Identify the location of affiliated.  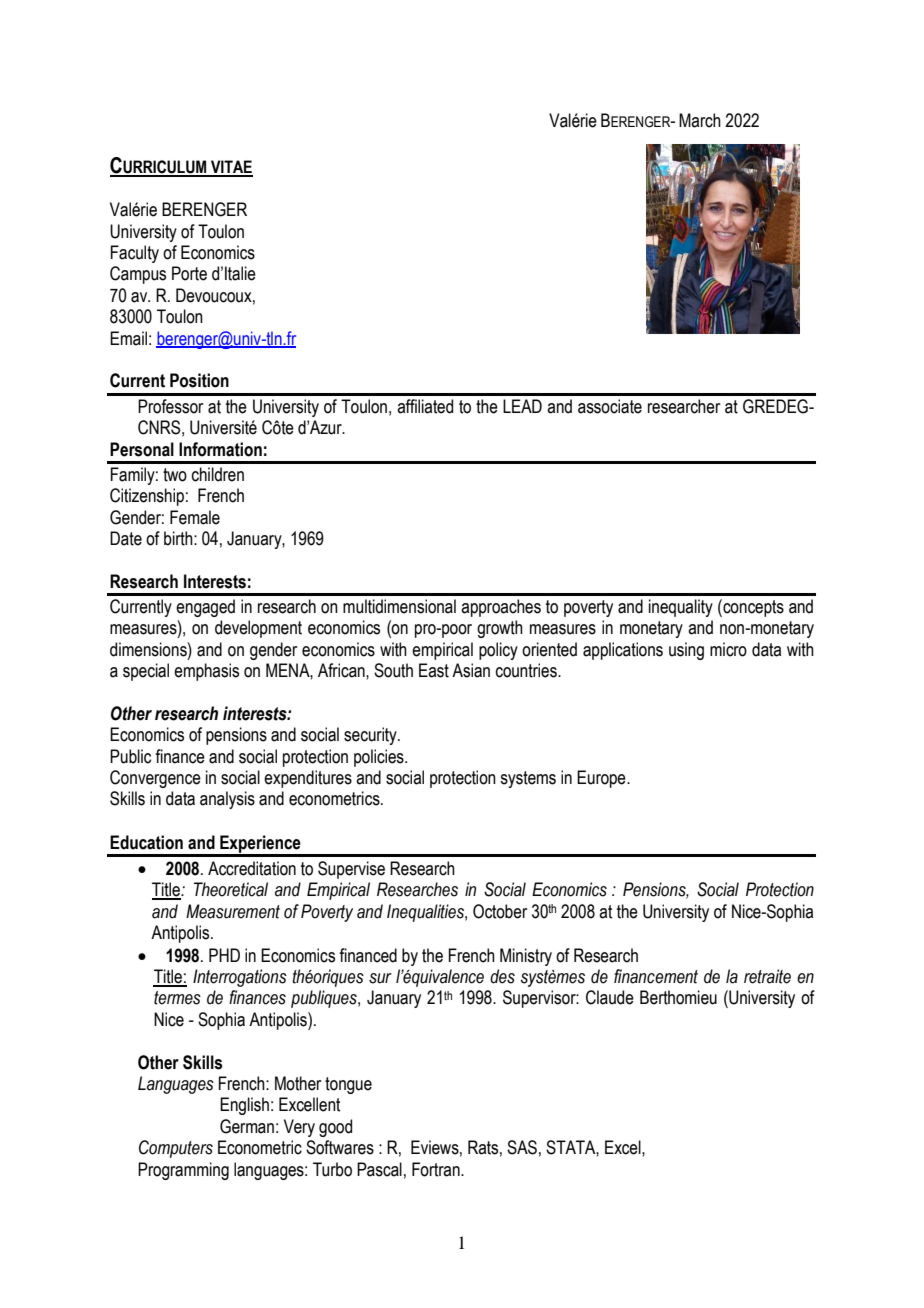
(425, 406).
